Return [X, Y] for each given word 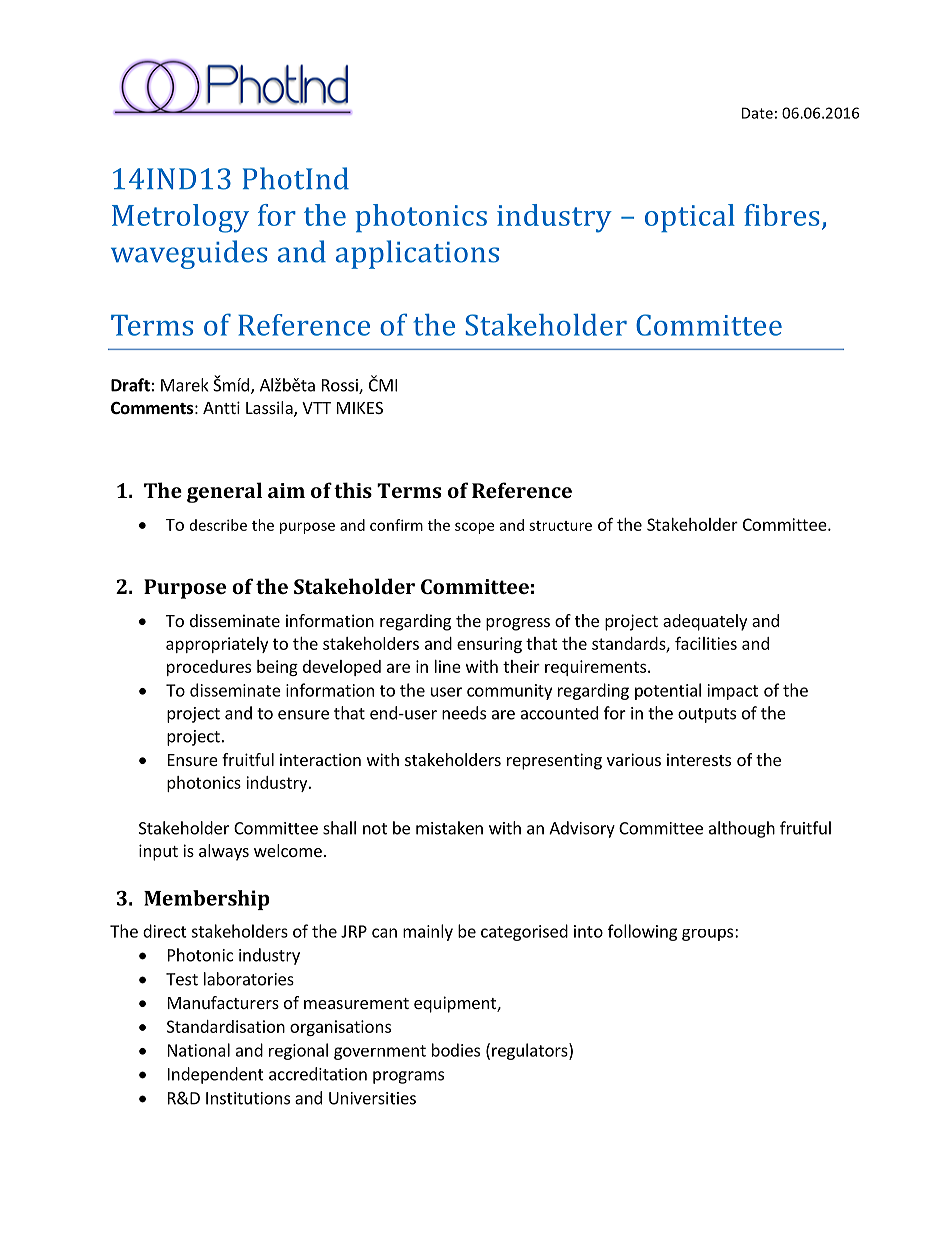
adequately [705, 622]
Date [757, 113]
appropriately [217, 645]
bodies [456, 1050]
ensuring [489, 645]
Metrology [180, 218]
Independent [216, 1075]
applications [417, 254]
